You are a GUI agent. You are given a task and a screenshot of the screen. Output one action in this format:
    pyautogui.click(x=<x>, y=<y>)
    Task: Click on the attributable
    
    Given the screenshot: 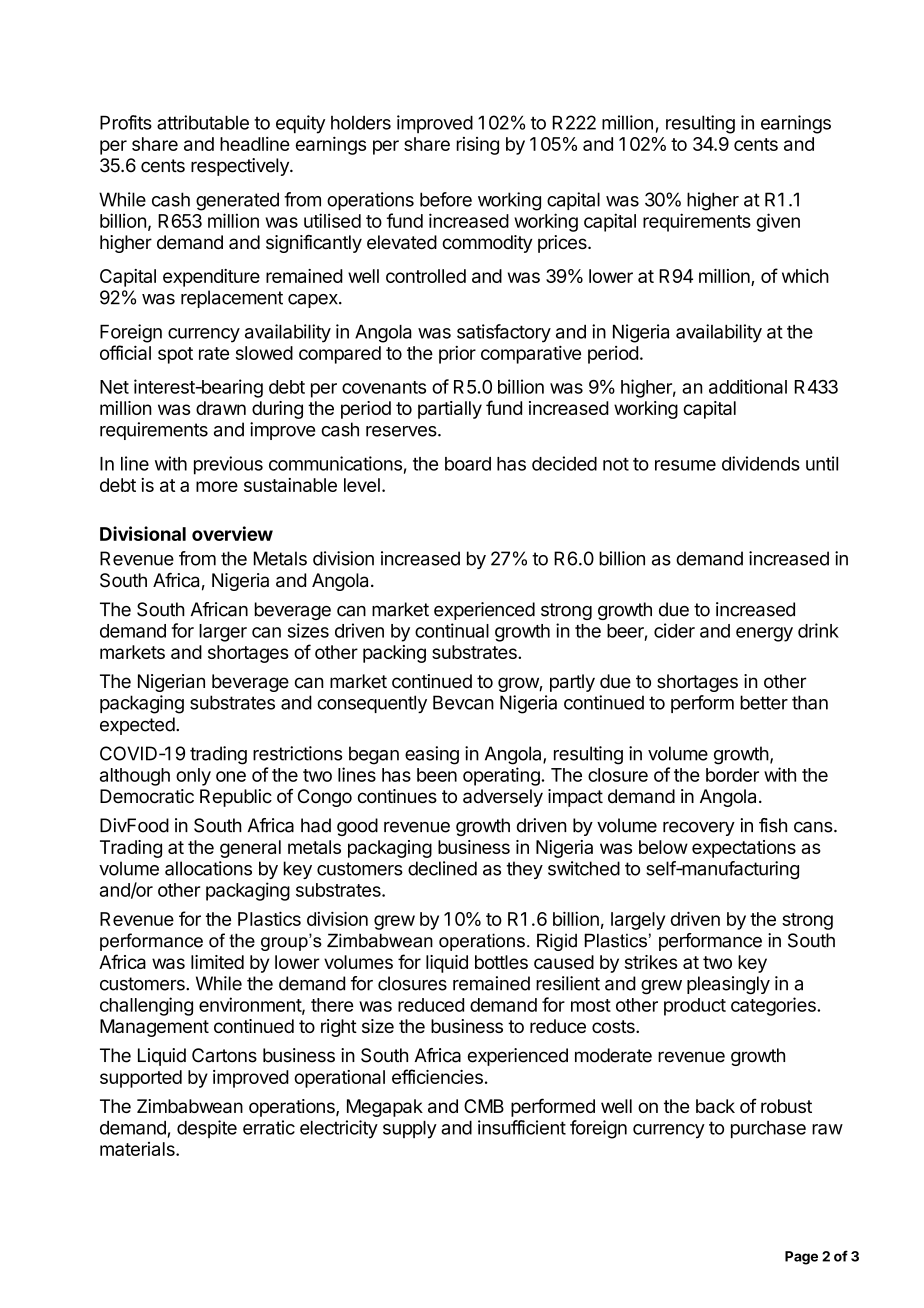 What is the action you would take?
    pyautogui.click(x=203, y=122)
